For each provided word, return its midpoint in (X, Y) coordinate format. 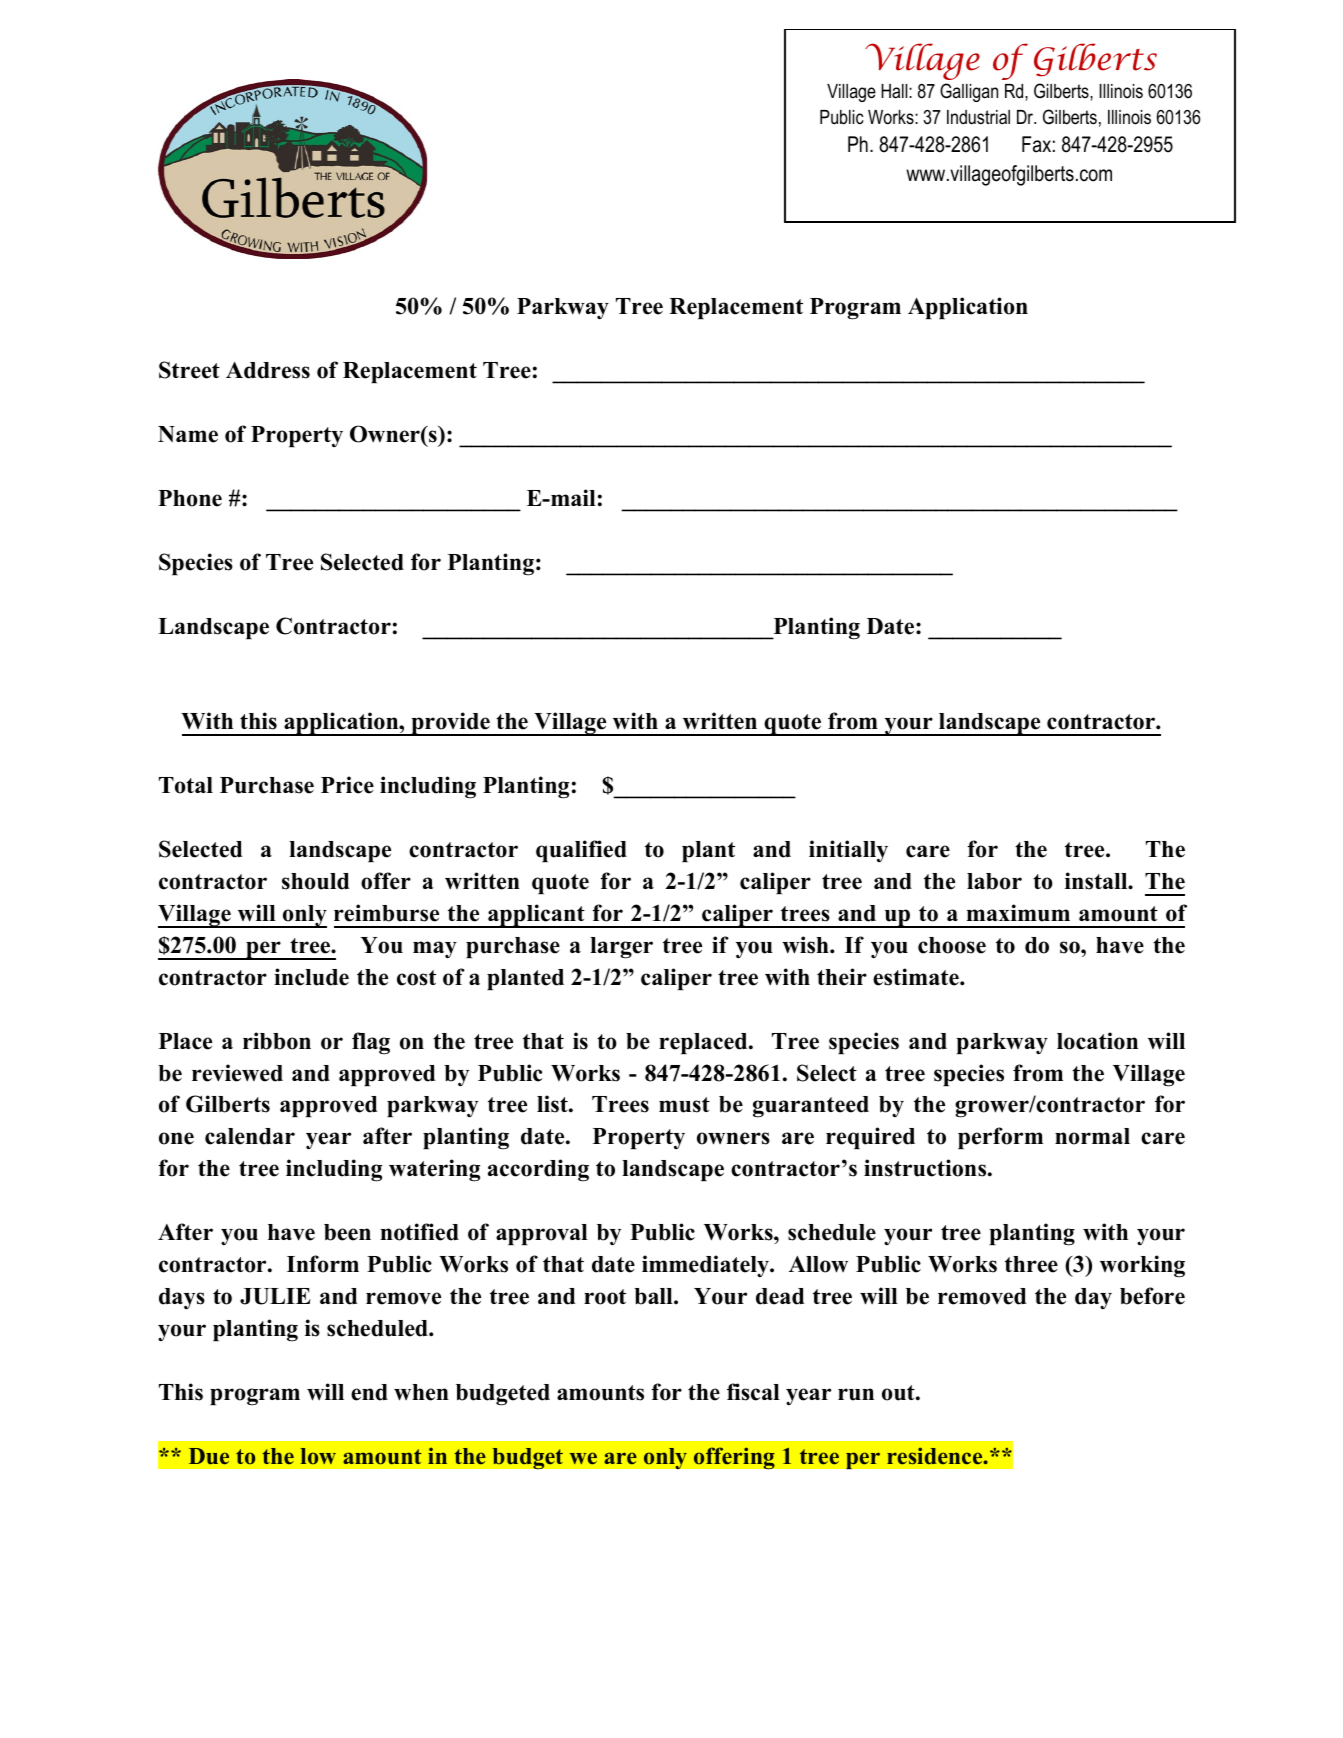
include (311, 977)
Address (268, 370)
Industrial (978, 117)
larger (621, 948)
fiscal (753, 1392)
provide (450, 724)
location (1097, 1041)
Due (209, 1456)
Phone (190, 498)
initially (848, 851)
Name (188, 434)
